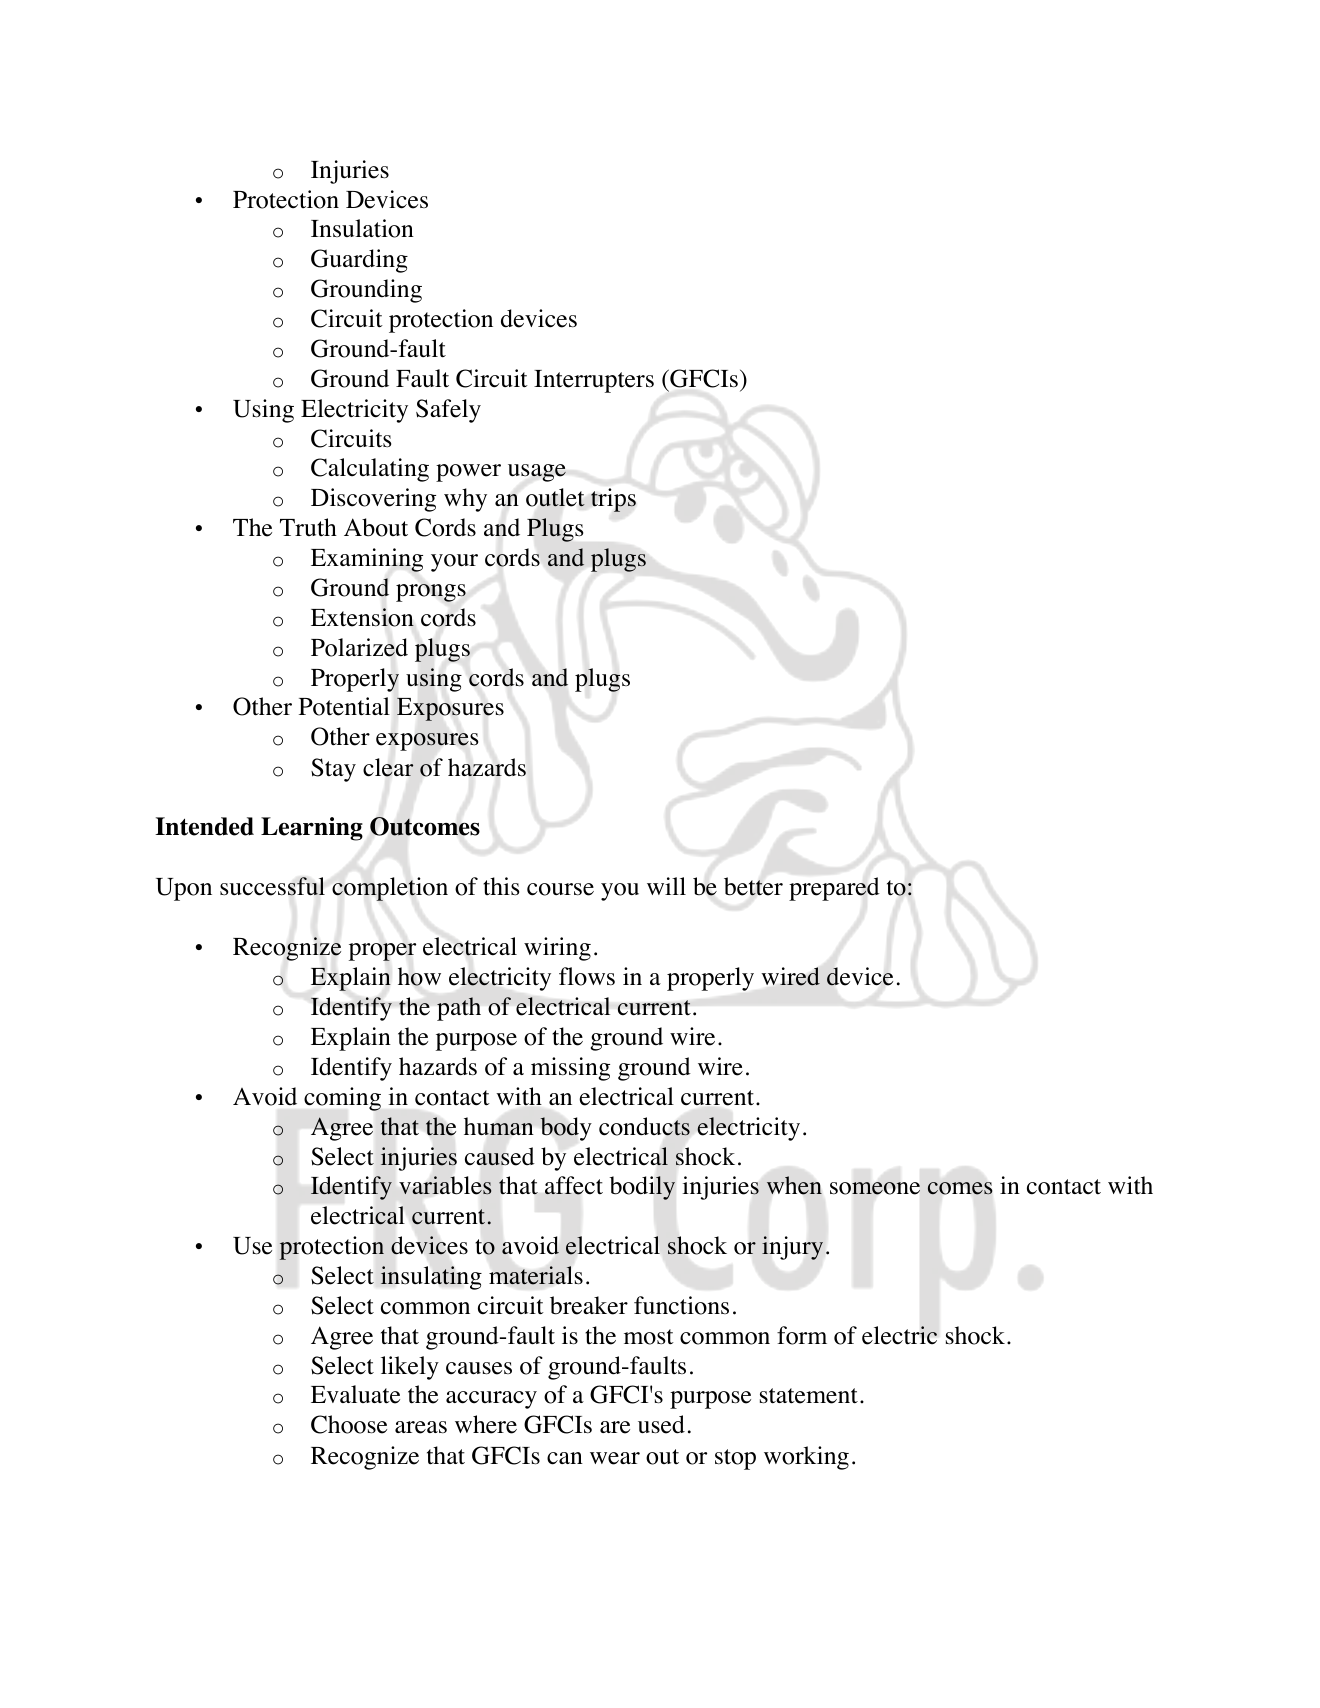 This image has height=1708, width=1320. Describe the element at coordinates (486, 1424) in the image. I see `where` at that location.
